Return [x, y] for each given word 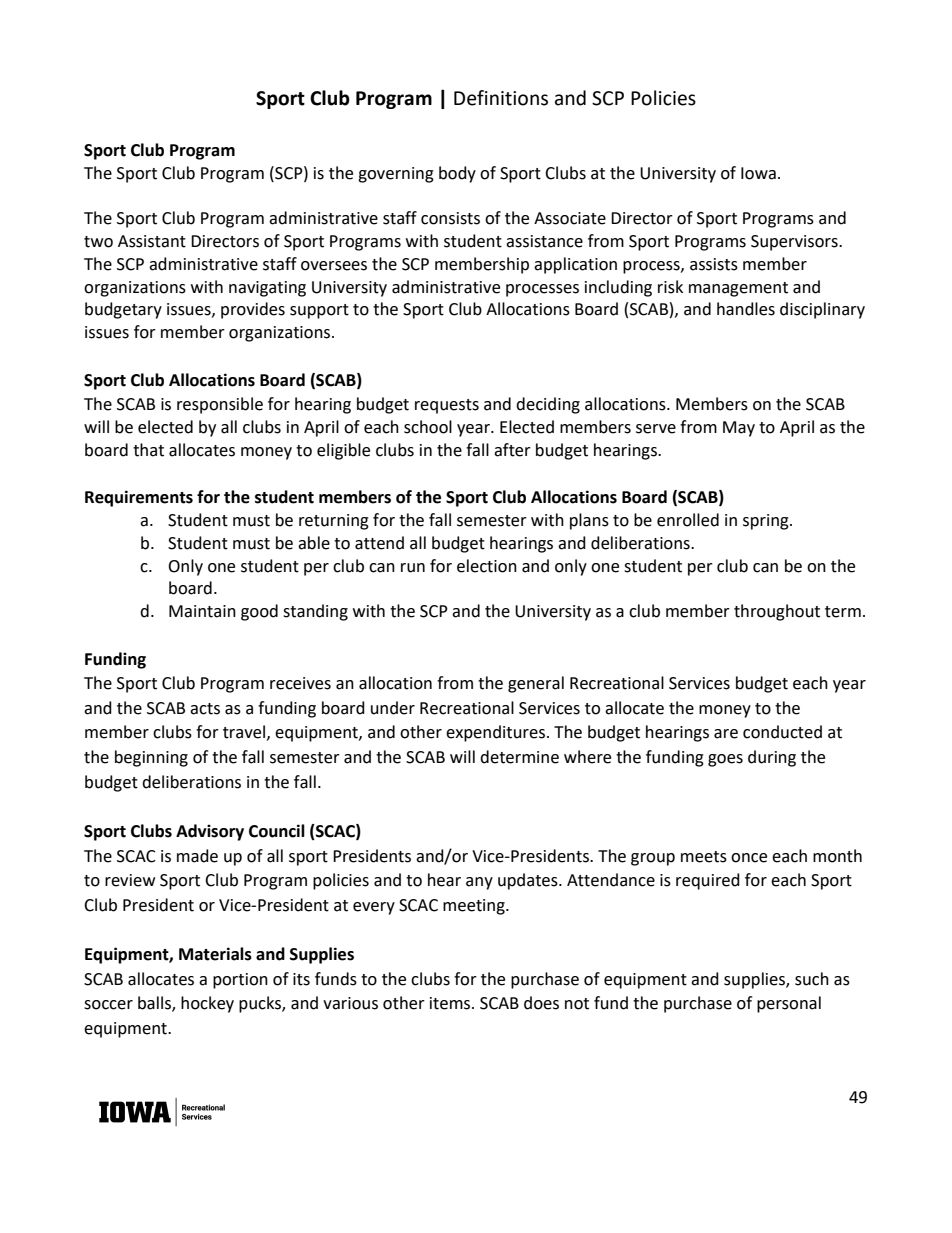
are [726, 734]
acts [205, 709]
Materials [215, 954]
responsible [220, 405]
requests [447, 406]
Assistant [152, 241]
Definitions [501, 98]
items [451, 1003]
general [536, 684]
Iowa [758, 173]
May [739, 429]
